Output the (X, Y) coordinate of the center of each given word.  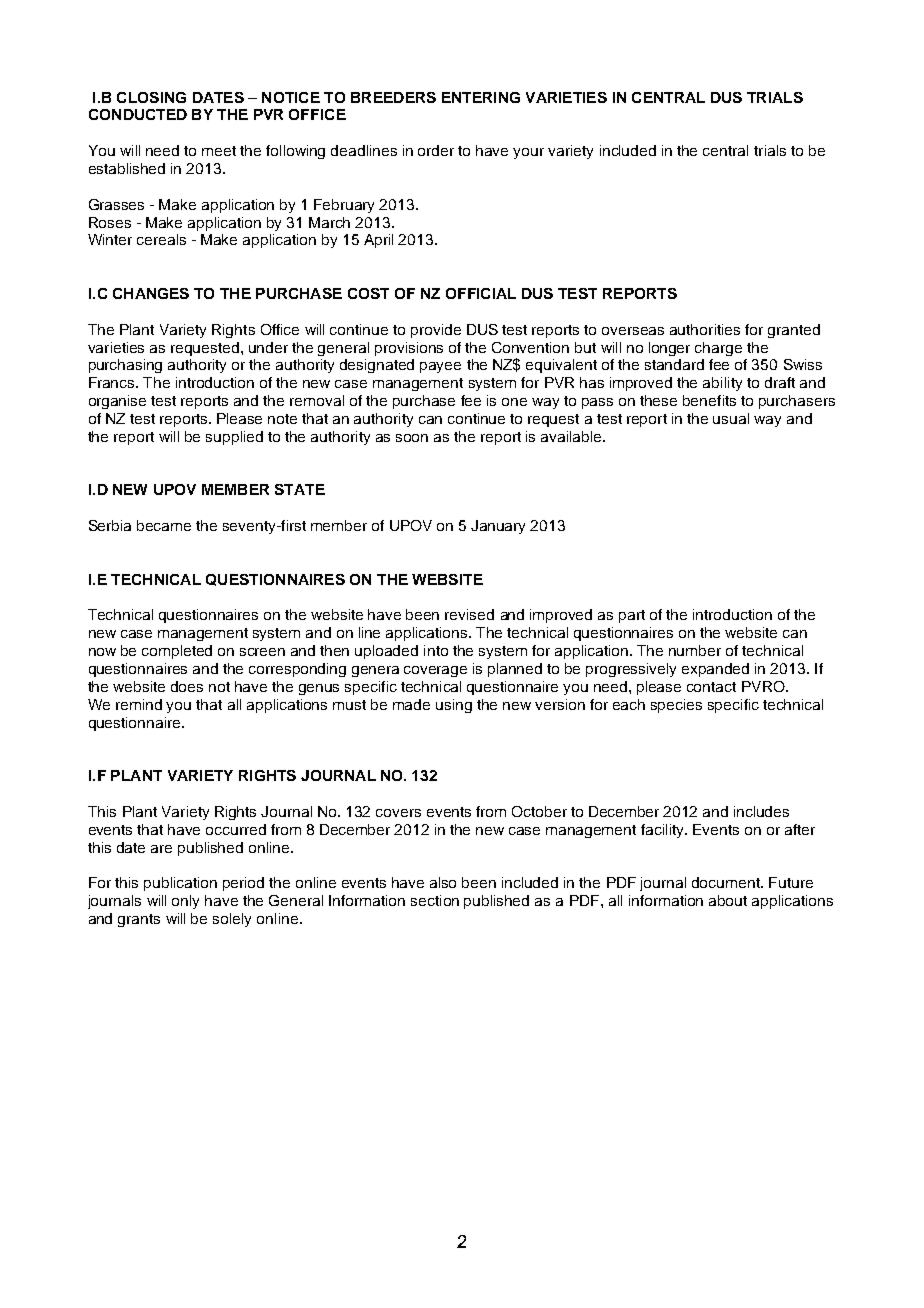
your (528, 153)
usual (731, 418)
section (435, 900)
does (187, 686)
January (498, 527)
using (454, 706)
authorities (705, 329)
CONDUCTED (138, 114)
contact (711, 687)
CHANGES (151, 293)
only (185, 902)
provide (436, 331)
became (164, 525)
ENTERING (481, 97)
